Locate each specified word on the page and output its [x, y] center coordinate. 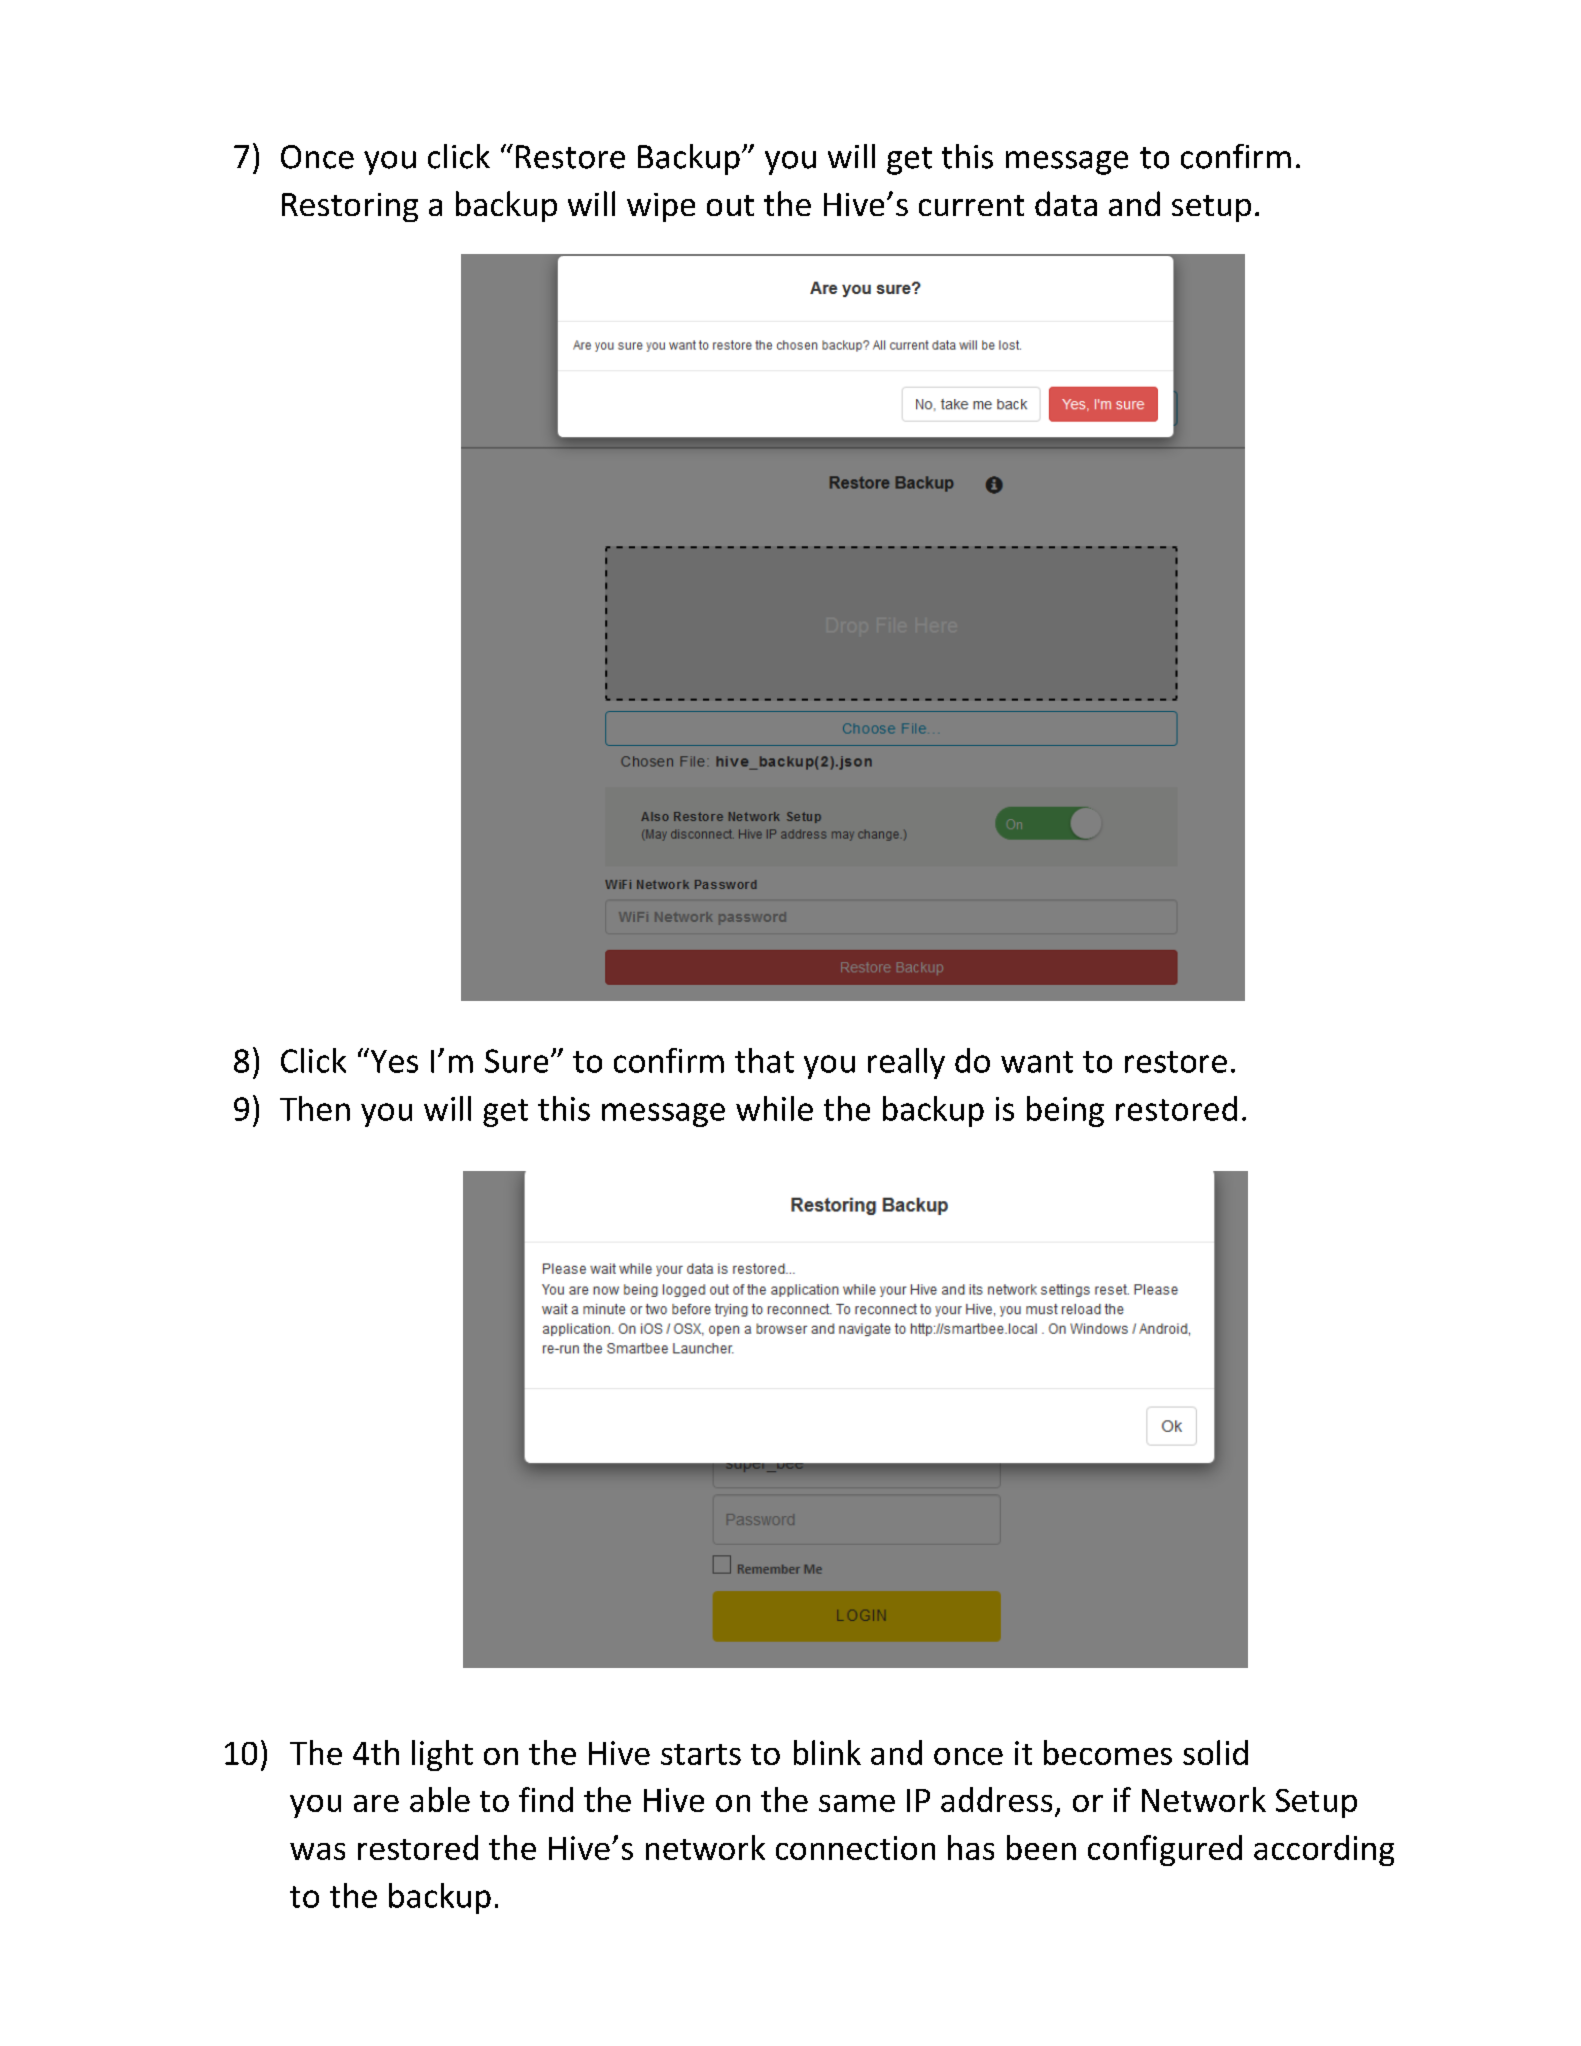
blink [827, 1752]
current [971, 205]
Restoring [350, 207]
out [730, 205]
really [906, 1063]
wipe [661, 207]
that [764, 1060]
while [774, 1108]
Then [315, 1108]
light [442, 1755]
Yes [393, 1060]
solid [1215, 1752]
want [1037, 1062]
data [1066, 203]
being [1065, 1111]
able [440, 1799]
